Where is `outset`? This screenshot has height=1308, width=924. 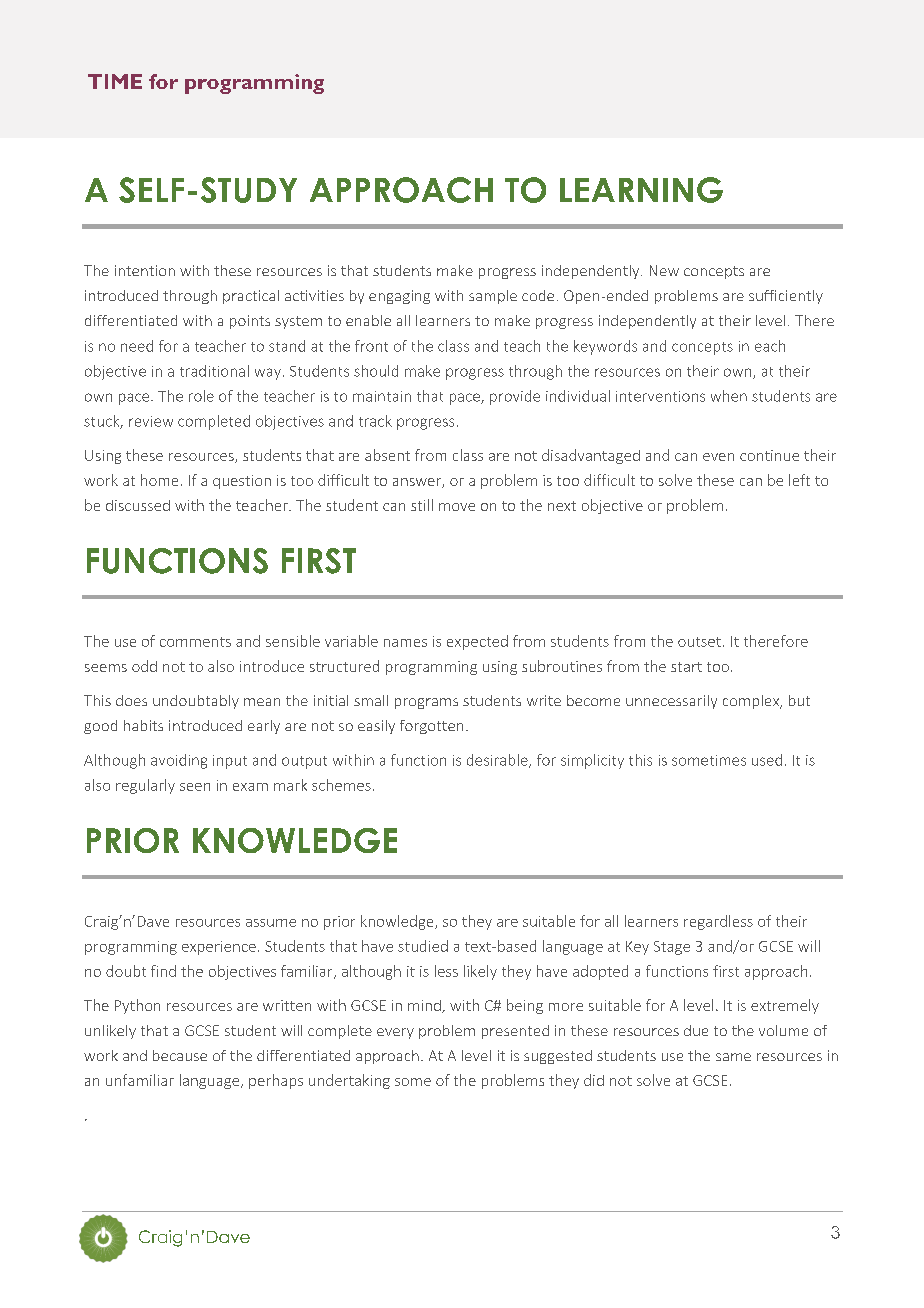
outset is located at coordinates (699, 642).
